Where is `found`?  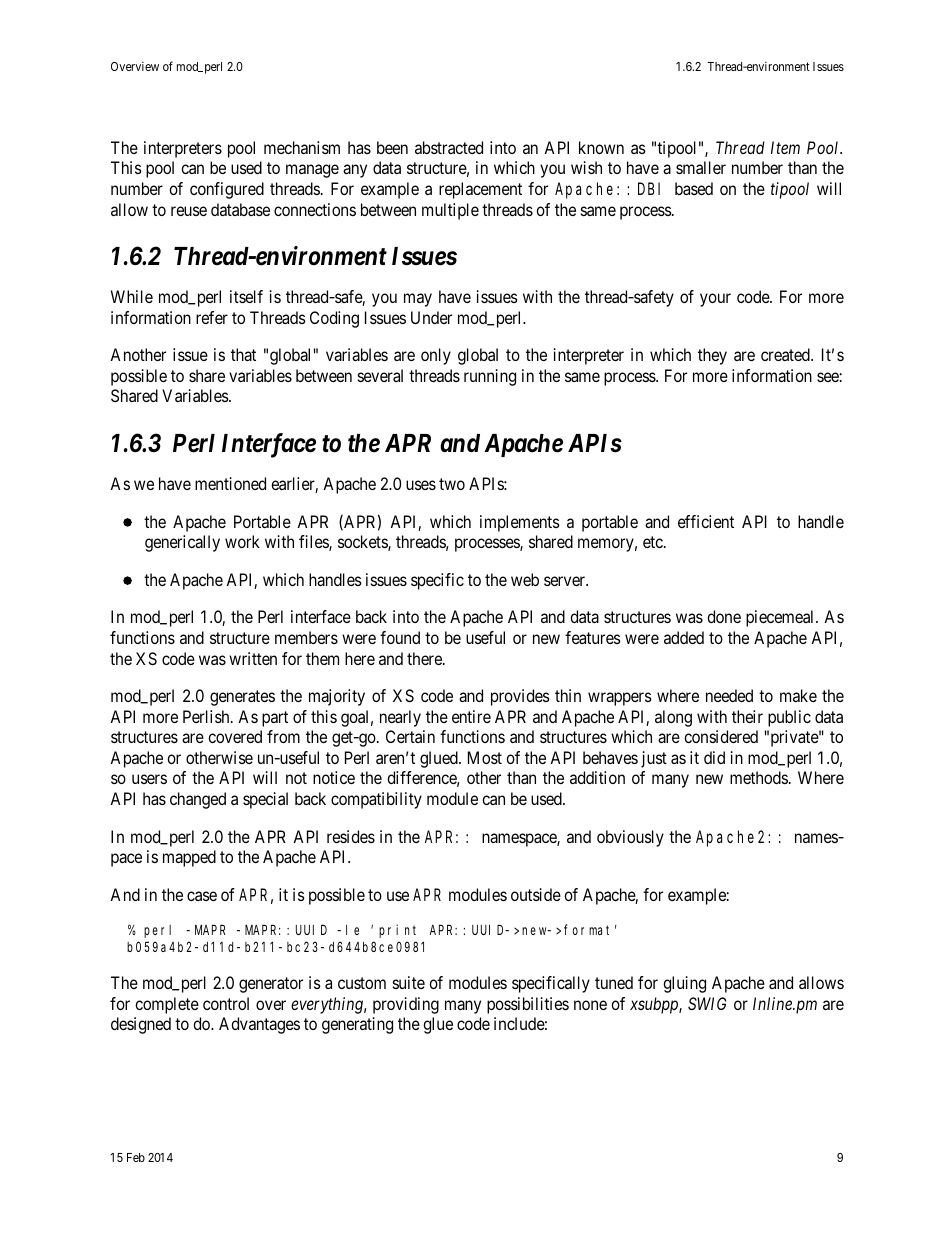 found is located at coordinates (400, 637).
